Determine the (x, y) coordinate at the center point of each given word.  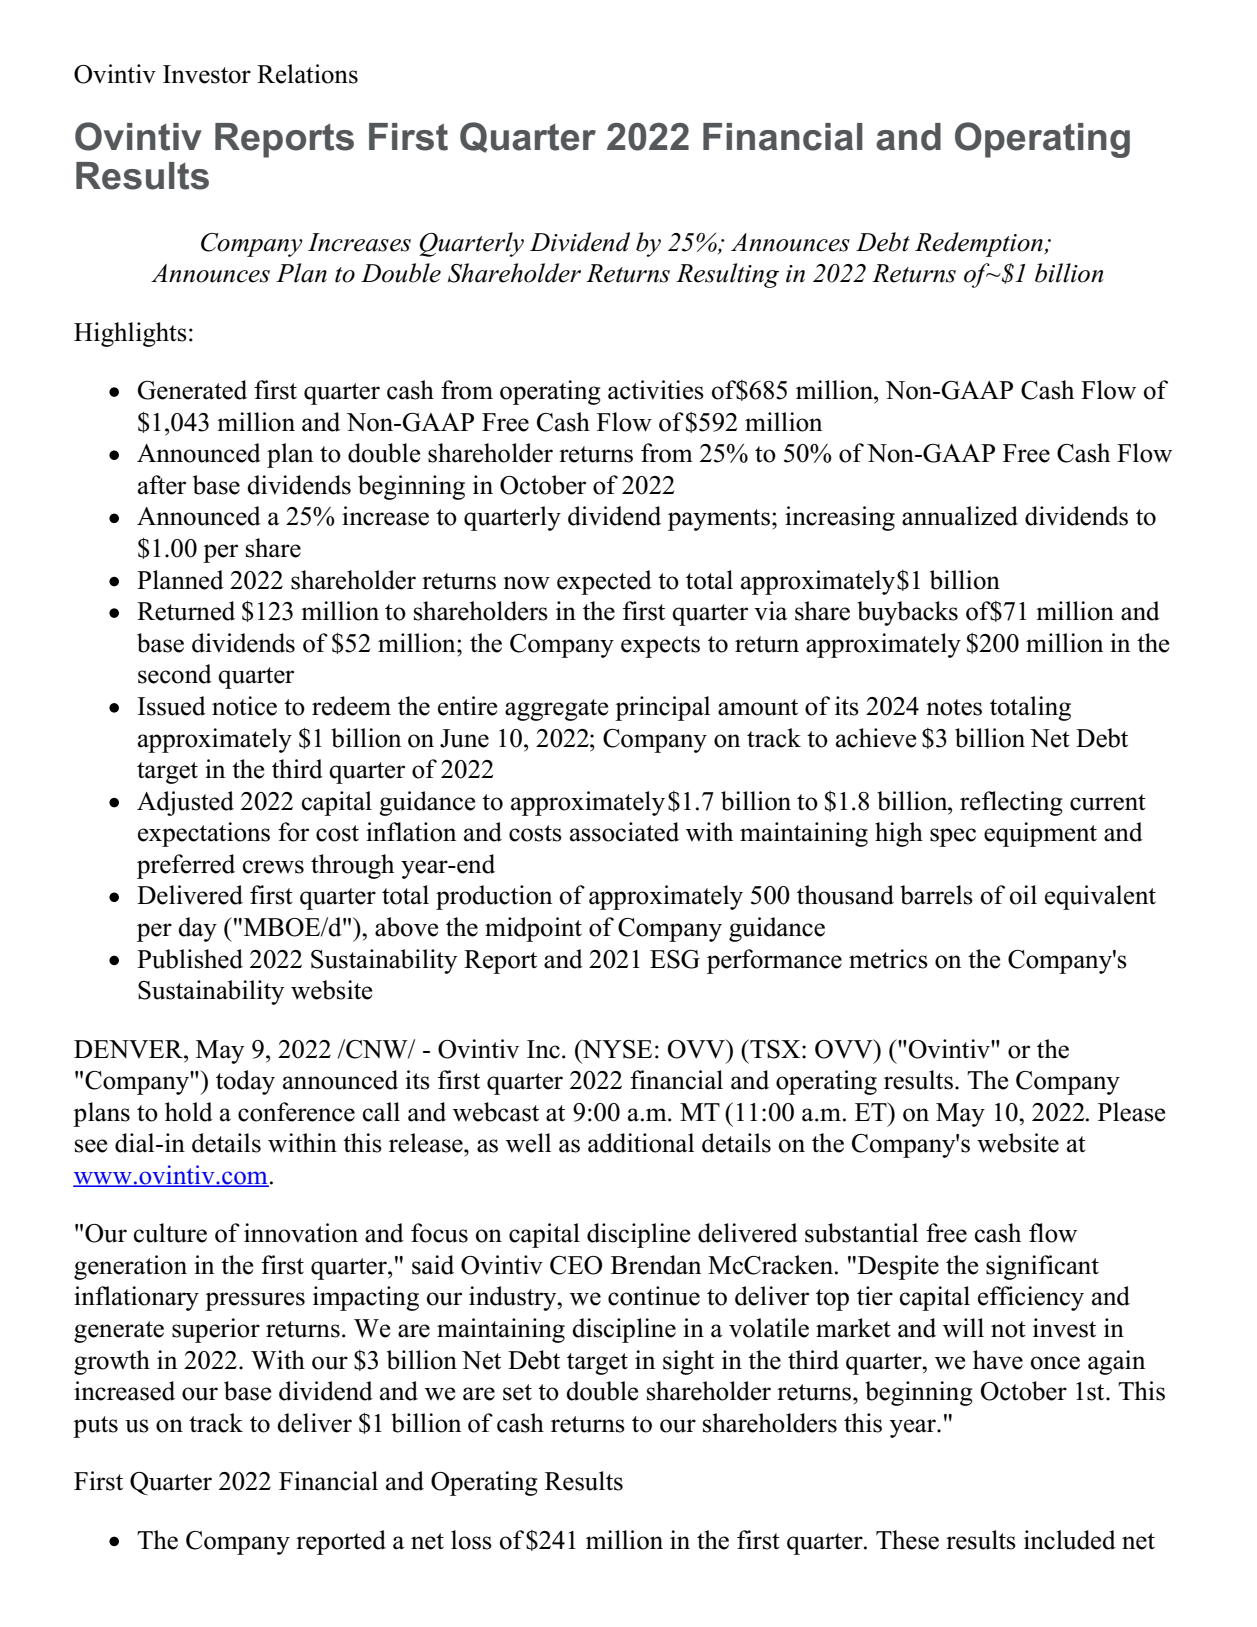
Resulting (727, 275)
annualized (960, 516)
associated (624, 832)
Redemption (980, 244)
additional (641, 1143)
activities (656, 390)
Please (1131, 1112)
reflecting (1011, 803)
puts (95, 1427)
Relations (307, 74)
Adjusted (185, 803)
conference (296, 1112)
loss (471, 1540)
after (162, 485)
